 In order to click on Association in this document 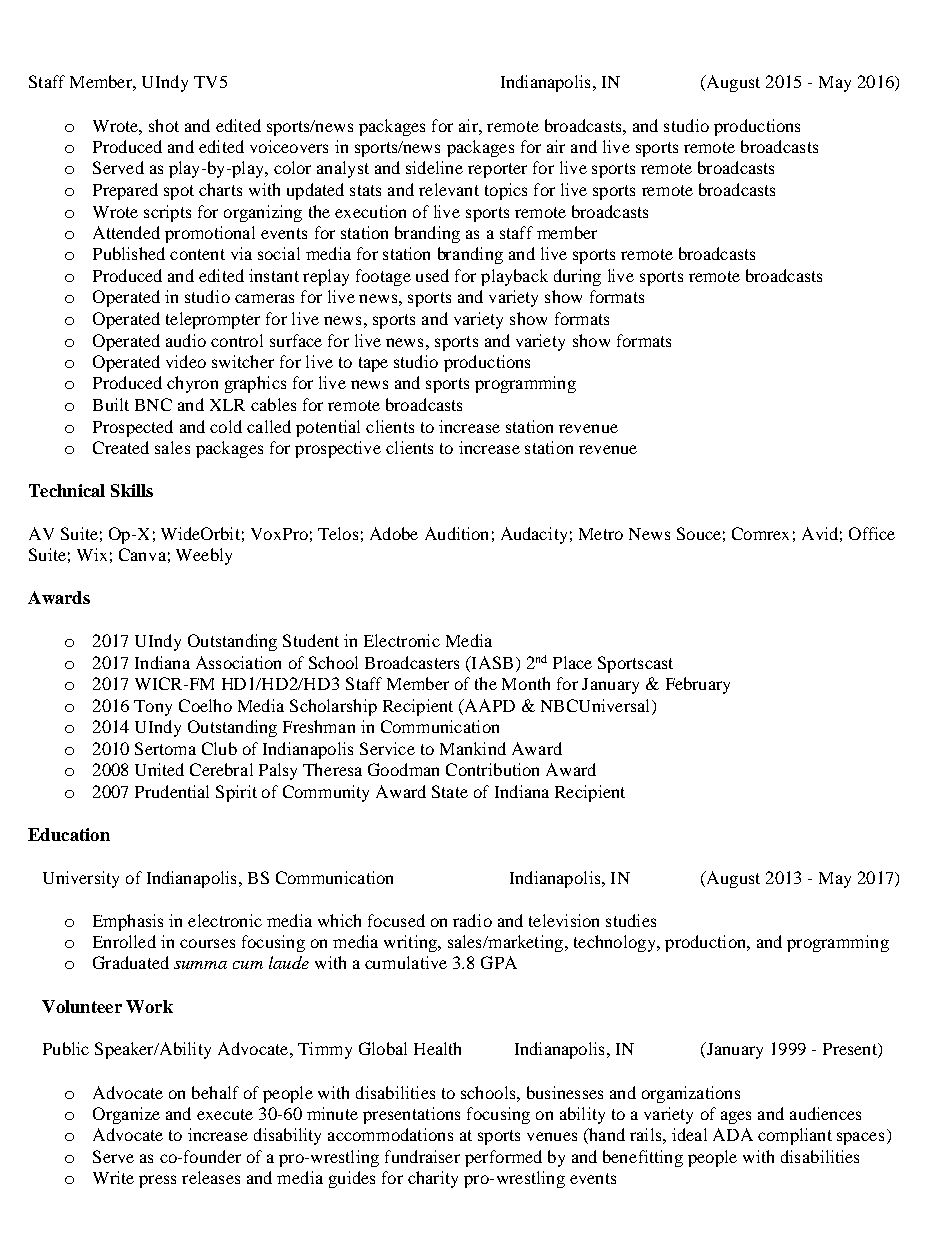, I will do `click(238, 662)`.
